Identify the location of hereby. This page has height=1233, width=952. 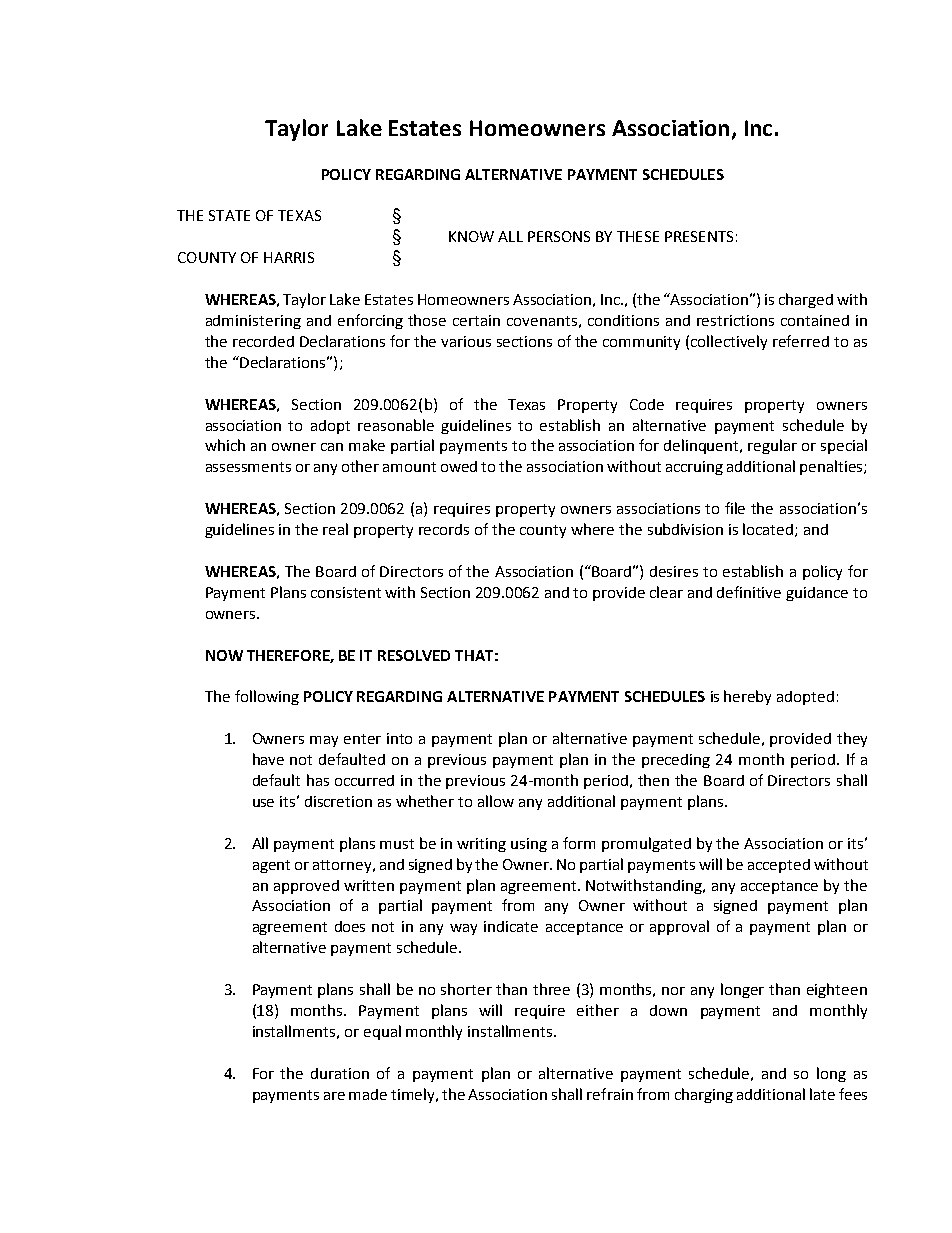
(747, 697).
